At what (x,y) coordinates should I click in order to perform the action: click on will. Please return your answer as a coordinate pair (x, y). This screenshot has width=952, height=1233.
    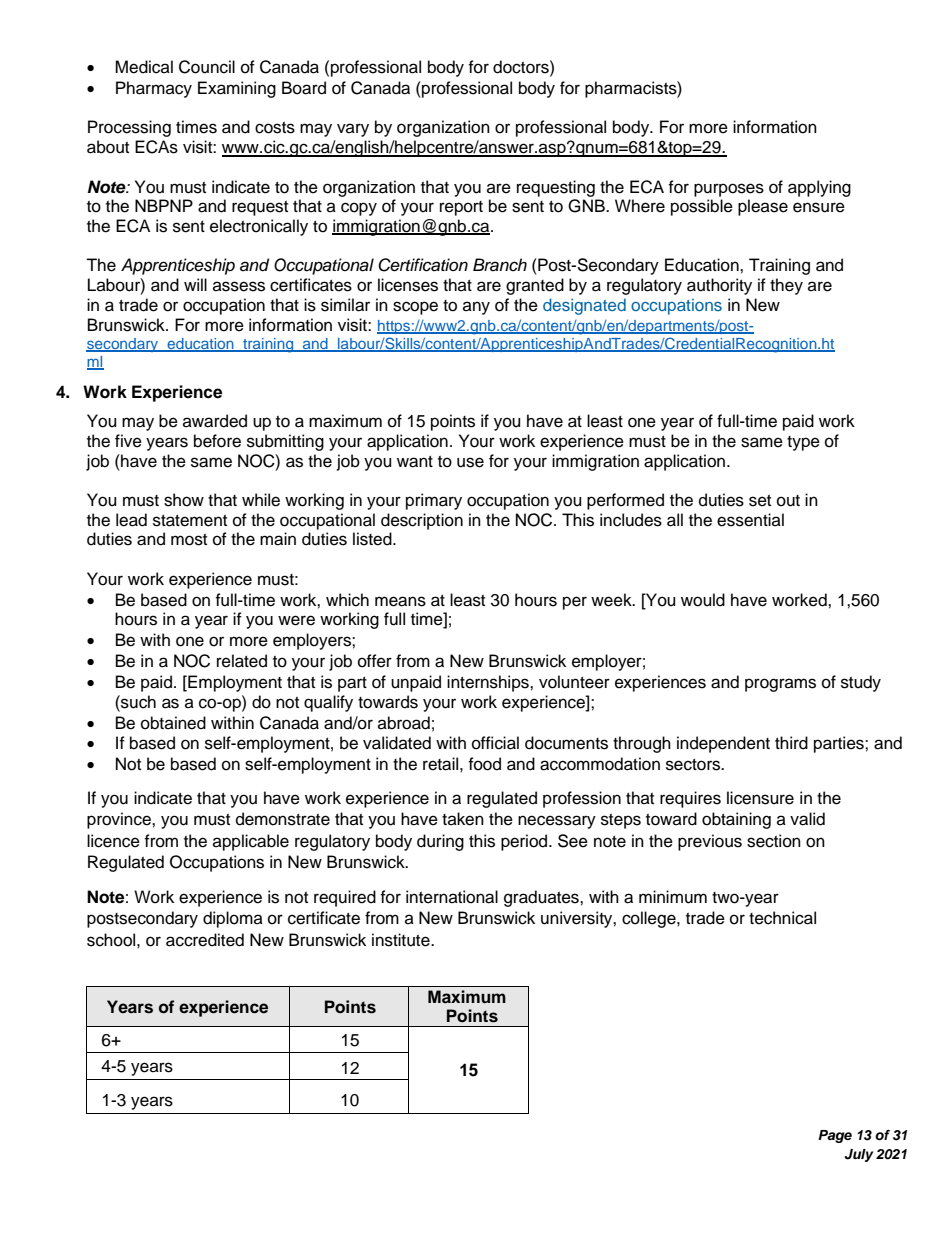
    Looking at the image, I should click on (195, 284).
